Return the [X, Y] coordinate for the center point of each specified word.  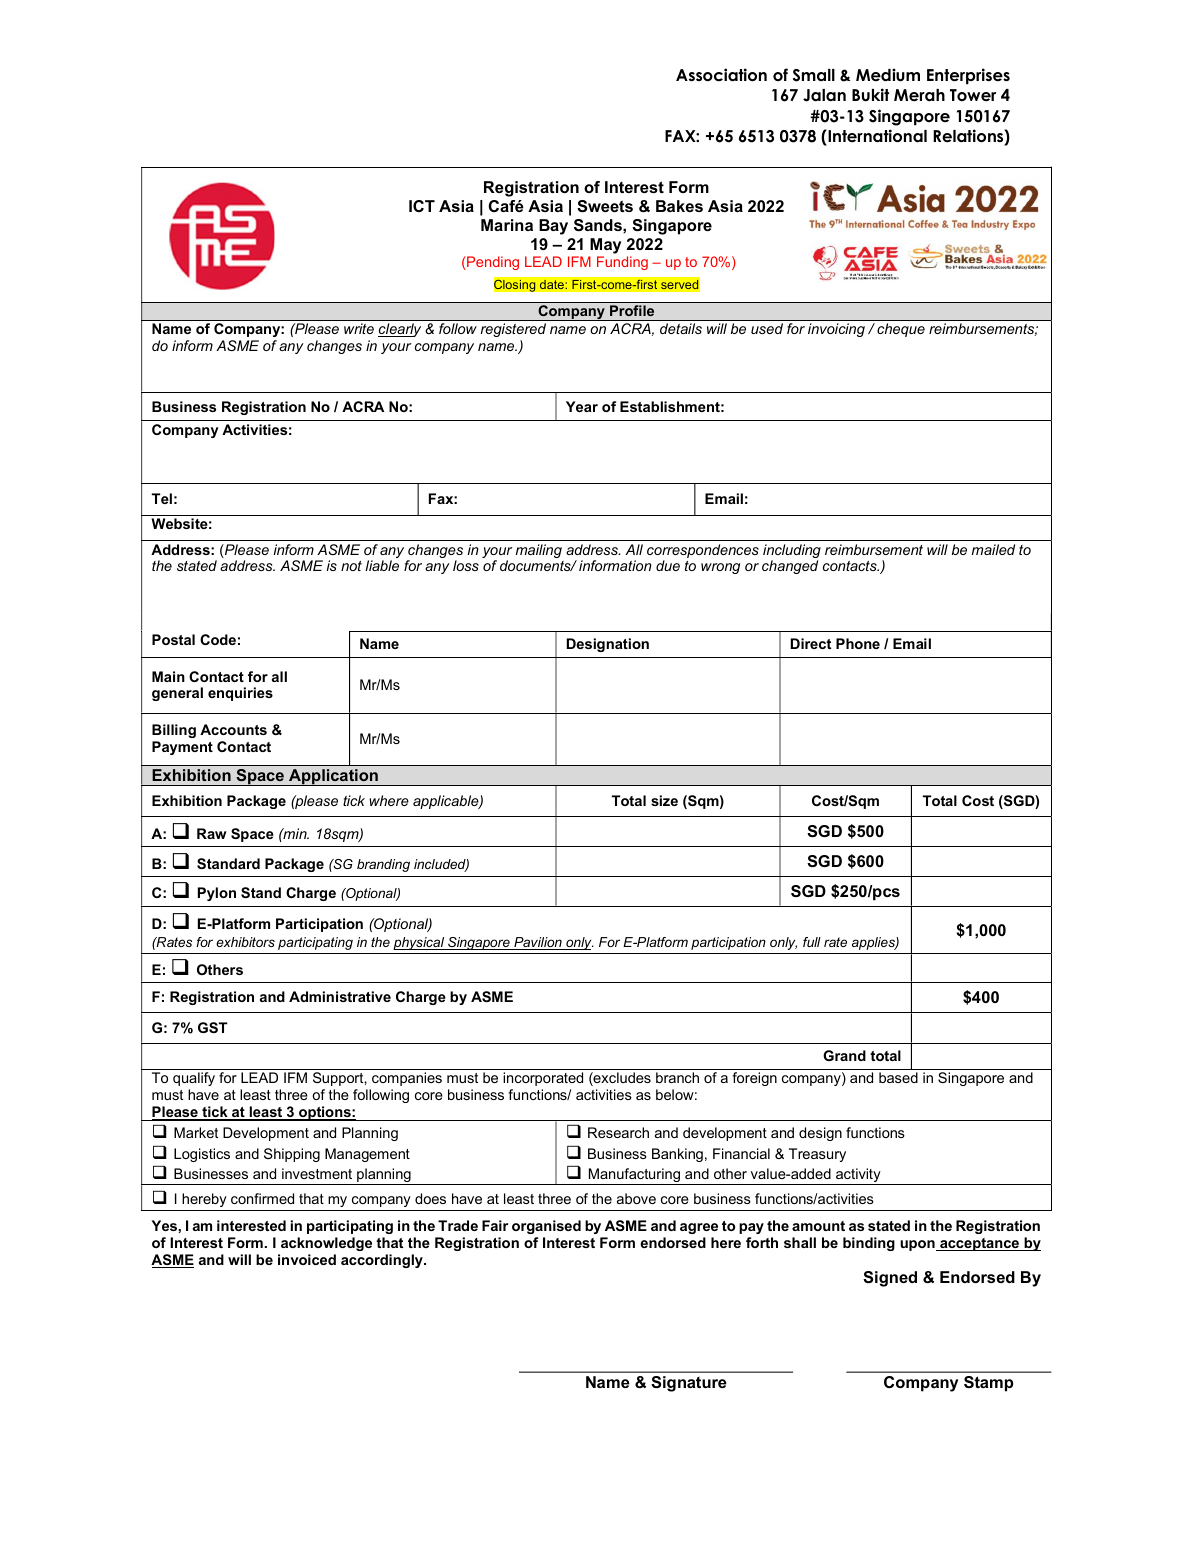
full [812, 942]
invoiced [307, 1259]
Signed [890, 1279]
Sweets [605, 206]
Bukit [870, 94]
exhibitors [245, 942]
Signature [689, 1384]
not [351, 566]
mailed [993, 549]
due [668, 565]
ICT [422, 206]
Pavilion [538, 943]
